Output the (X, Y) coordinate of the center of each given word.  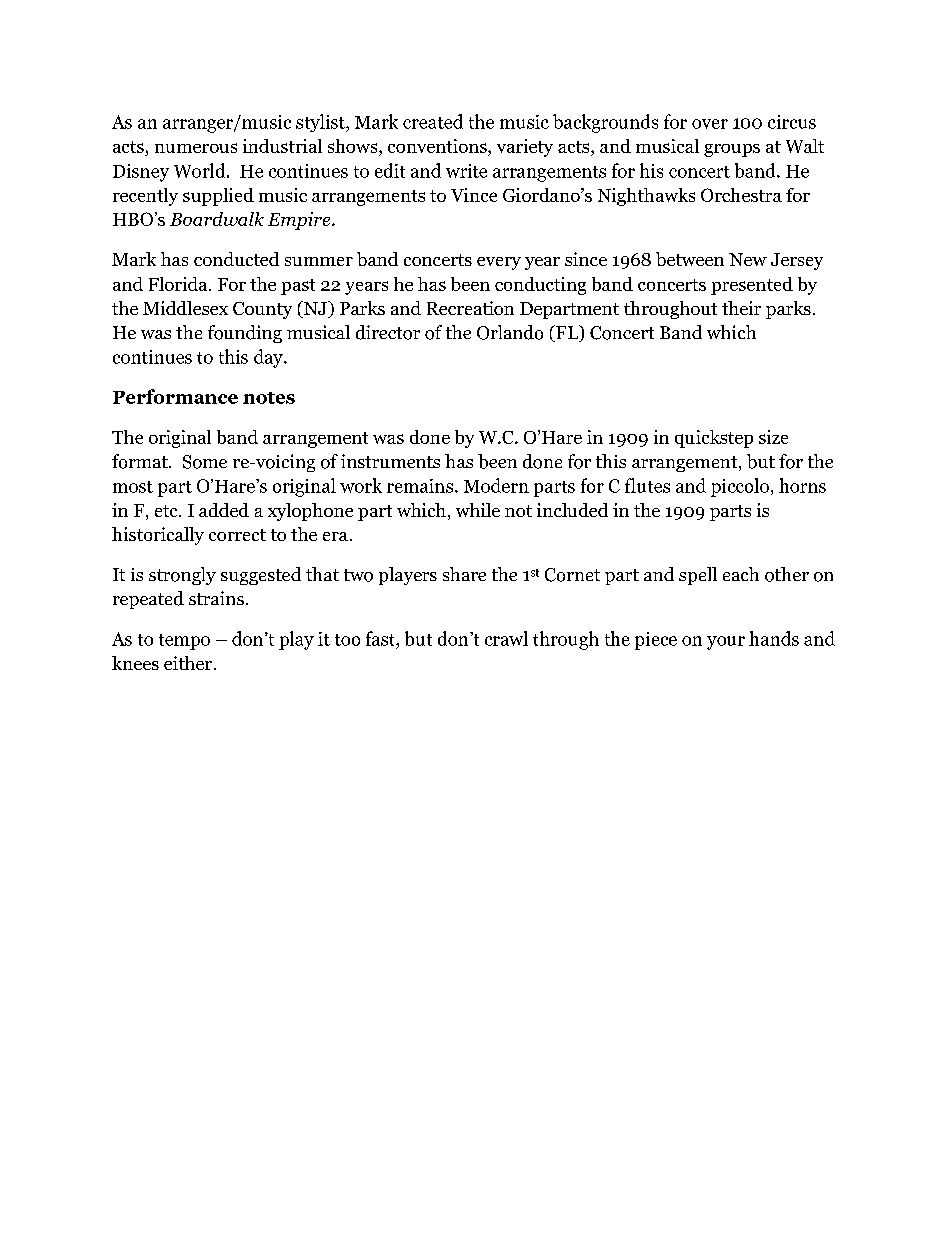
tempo (184, 642)
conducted (236, 259)
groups (732, 150)
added (224, 510)
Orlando (510, 332)
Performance (175, 396)
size (773, 437)
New (748, 259)
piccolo (740, 487)
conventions (438, 147)
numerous (196, 148)
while (478, 510)
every (499, 263)
